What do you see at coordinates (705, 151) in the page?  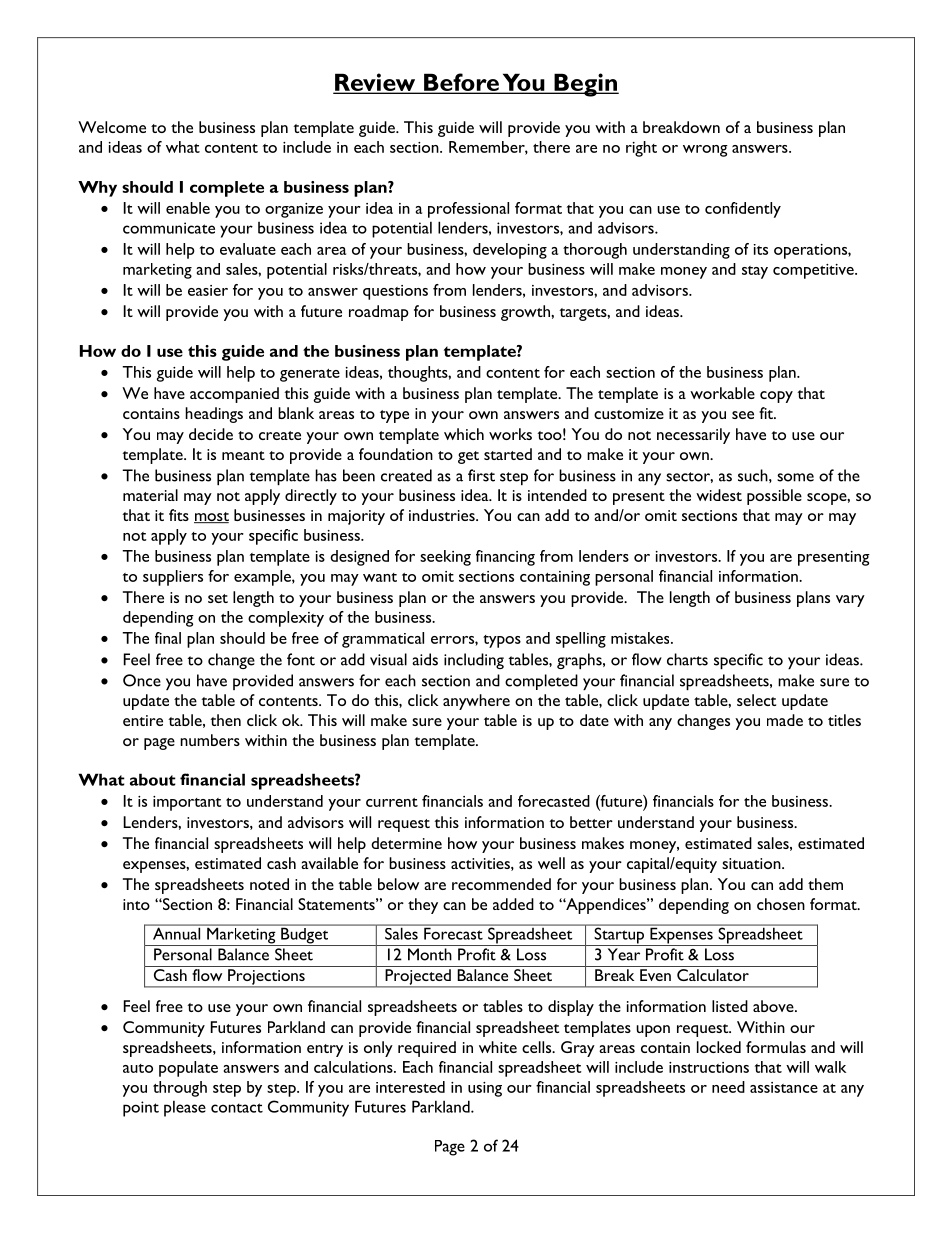 I see `wrong` at bounding box center [705, 151].
